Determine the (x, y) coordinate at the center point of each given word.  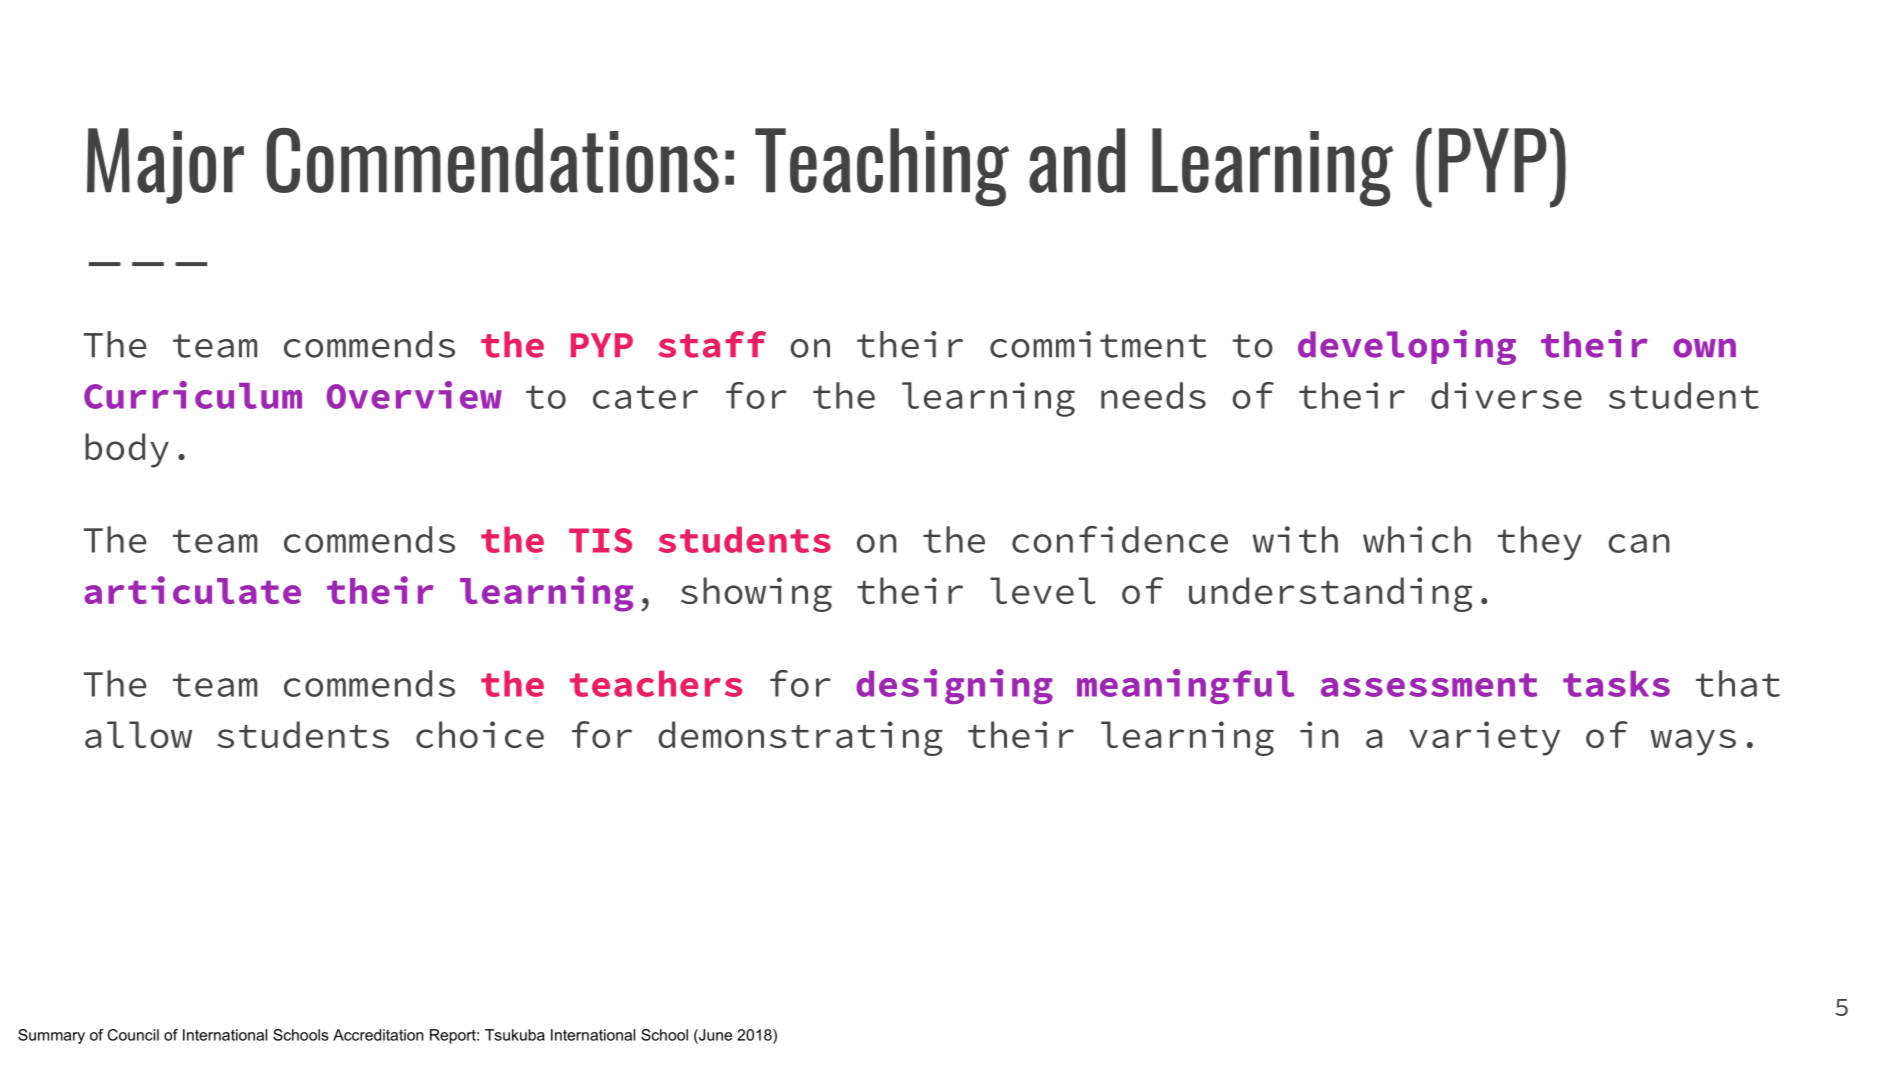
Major (165, 166)
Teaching (882, 167)
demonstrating (800, 738)
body (127, 450)
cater (645, 397)
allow (138, 734)
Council (133, 1035)
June (714, 1036)
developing (1407, 347)
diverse (1506, 395)
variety (1484, 738)
